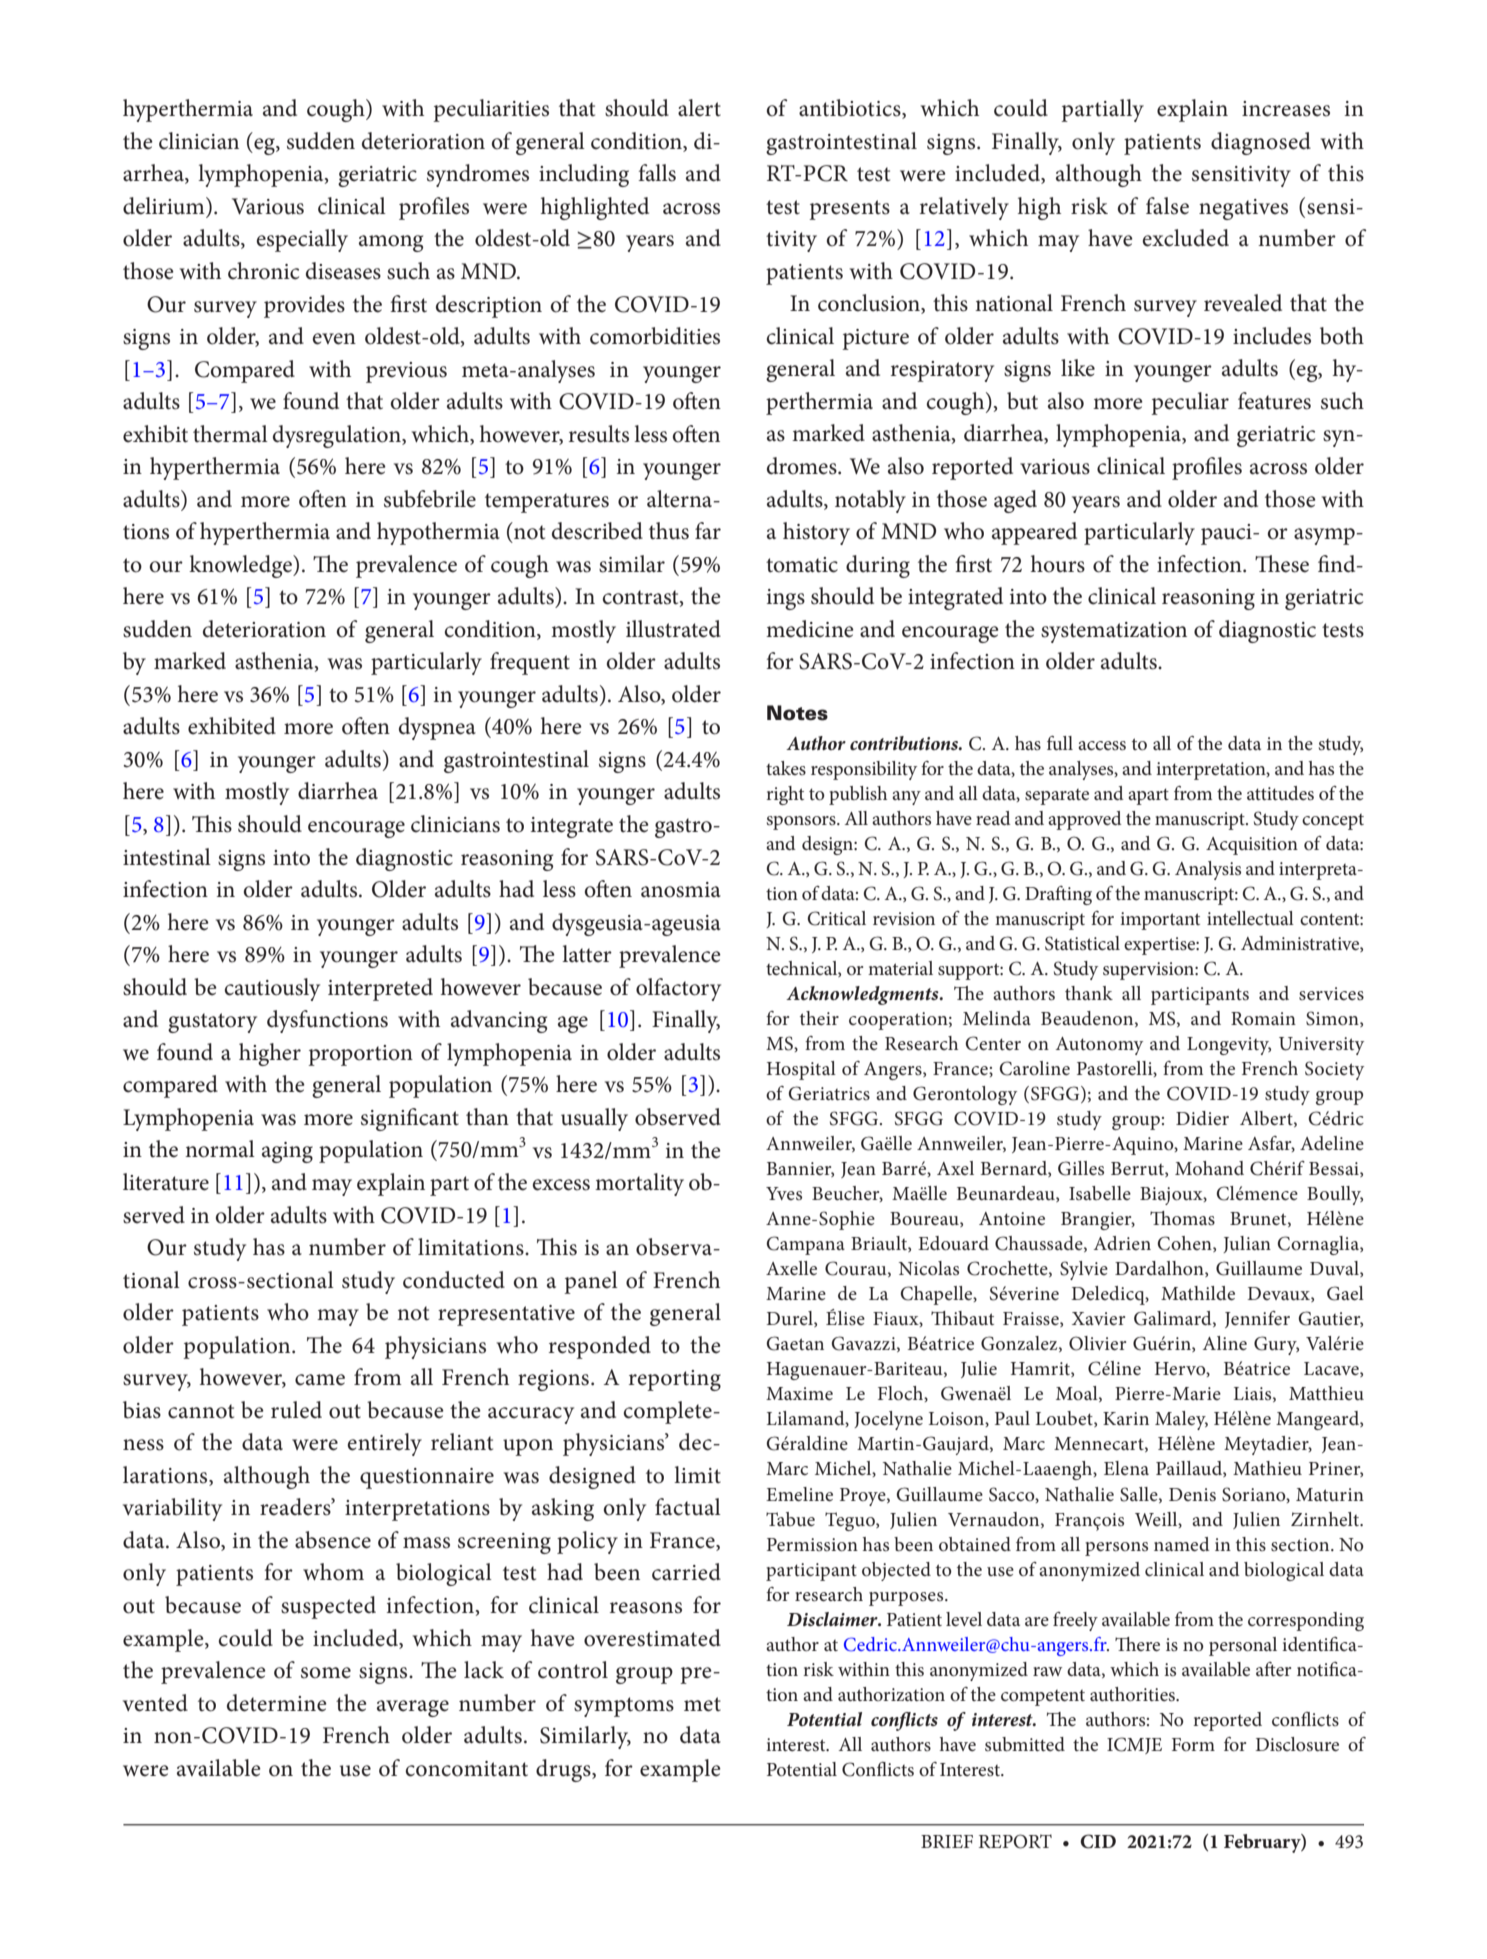  What do you see at coordinates (797, 713) in the image?
I see `Notes` at bounding box center [797, 713].
